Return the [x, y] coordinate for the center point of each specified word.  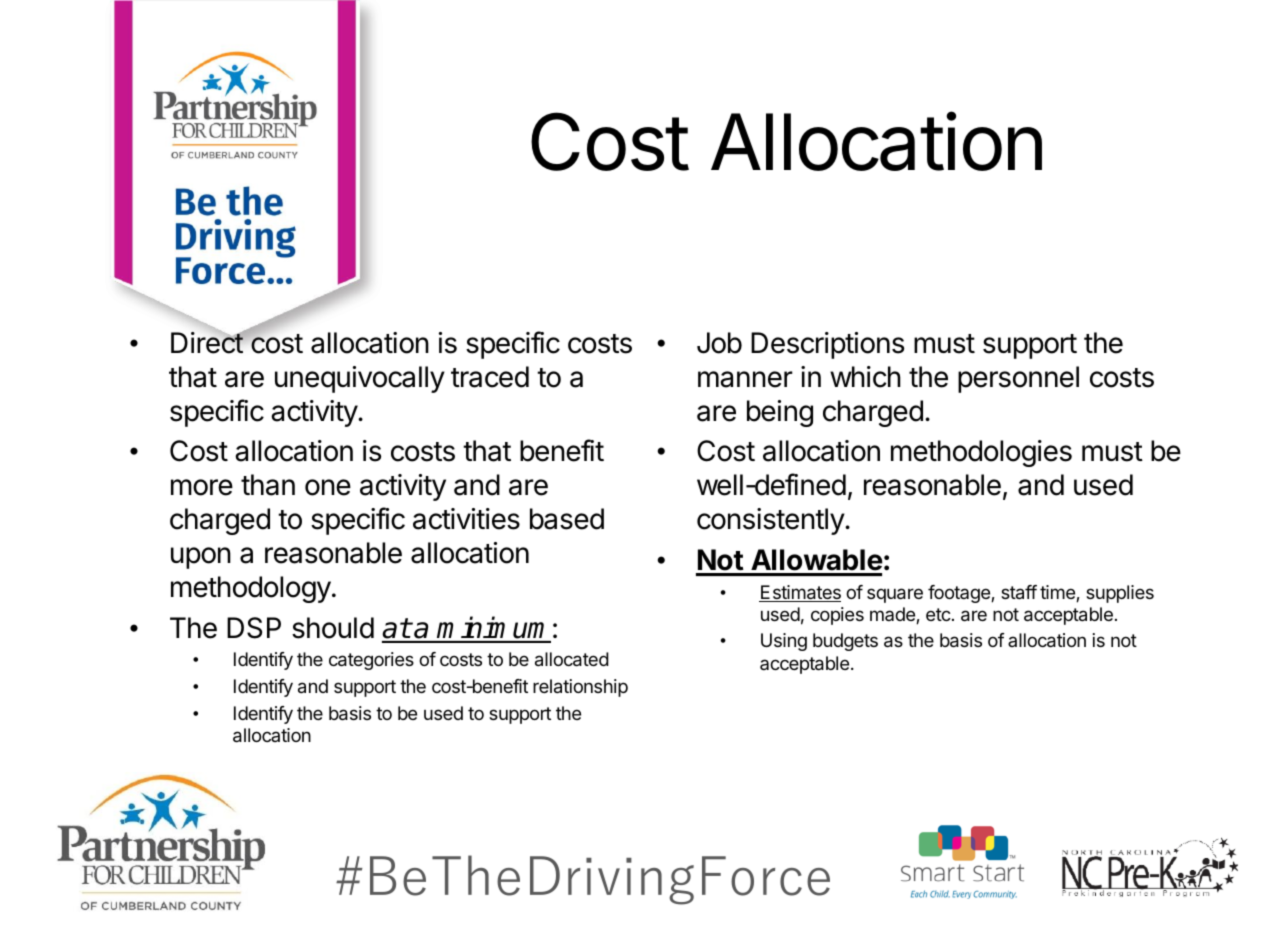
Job [719, 343]
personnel [1018, 379]
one [328, 487]
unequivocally [360, 379]
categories [371, 661]
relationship [580, 688]
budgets [845, 642]
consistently [771, 521]
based [567, 519]
